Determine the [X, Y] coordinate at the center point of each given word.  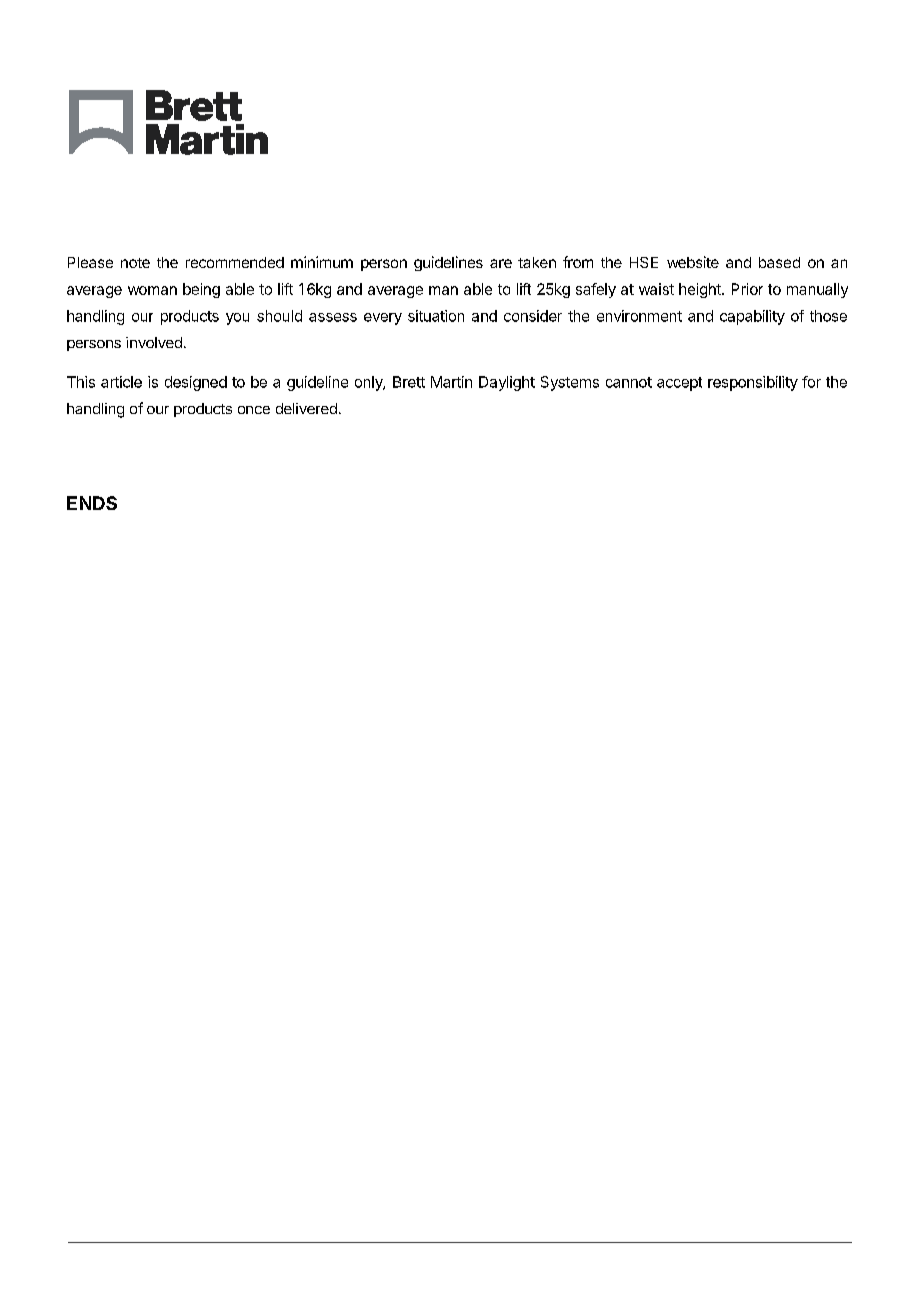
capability [752, 317]
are [501, 263]
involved [154, 342]
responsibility [753, 383]
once [254, 410]
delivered [306, 408]
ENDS [92, 503]
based [779, 262]
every [383, 319]
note [135, 263]
